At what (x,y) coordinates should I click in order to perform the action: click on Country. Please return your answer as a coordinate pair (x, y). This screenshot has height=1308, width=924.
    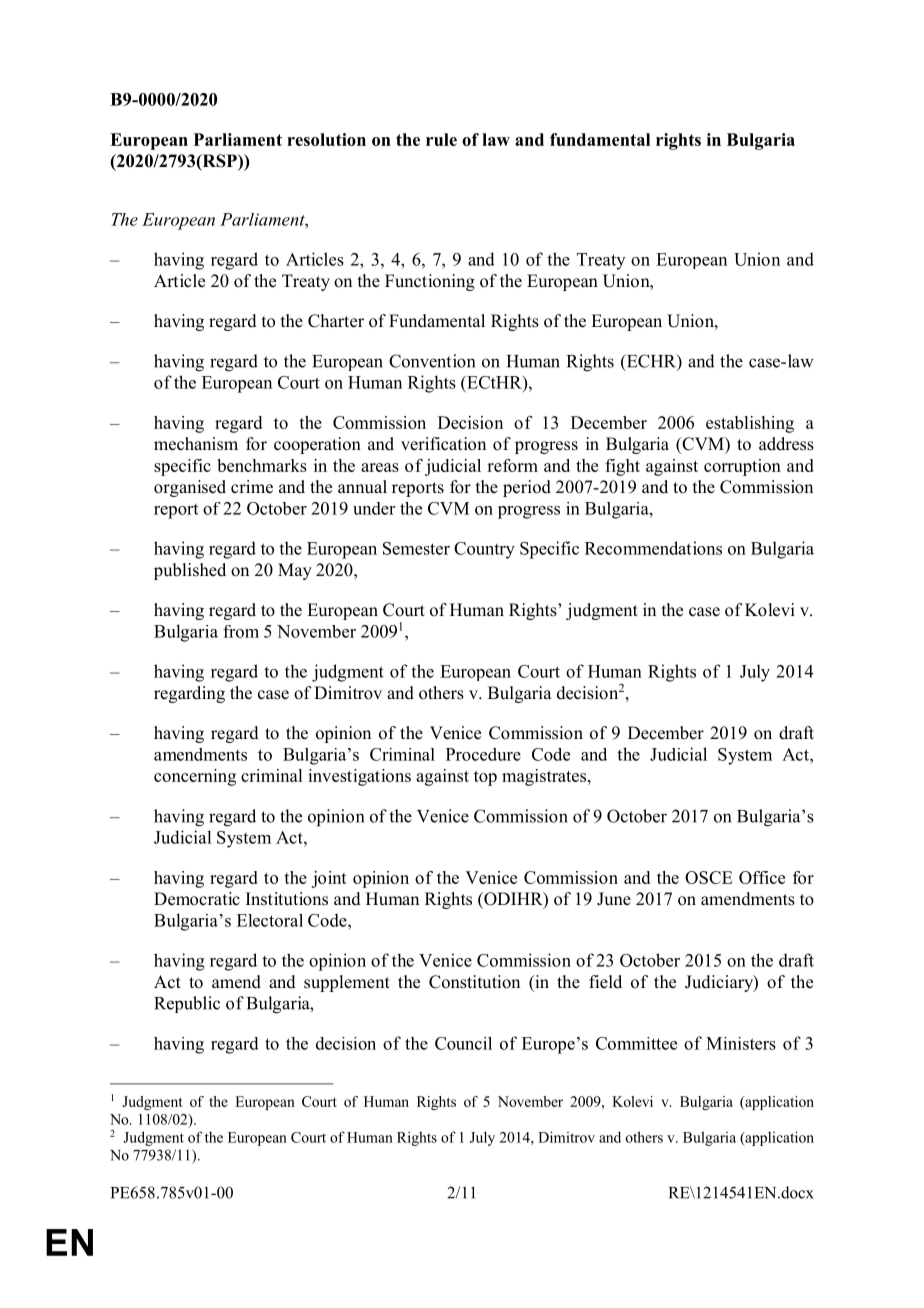
    Looking at the image, I should click on (484, 550).
